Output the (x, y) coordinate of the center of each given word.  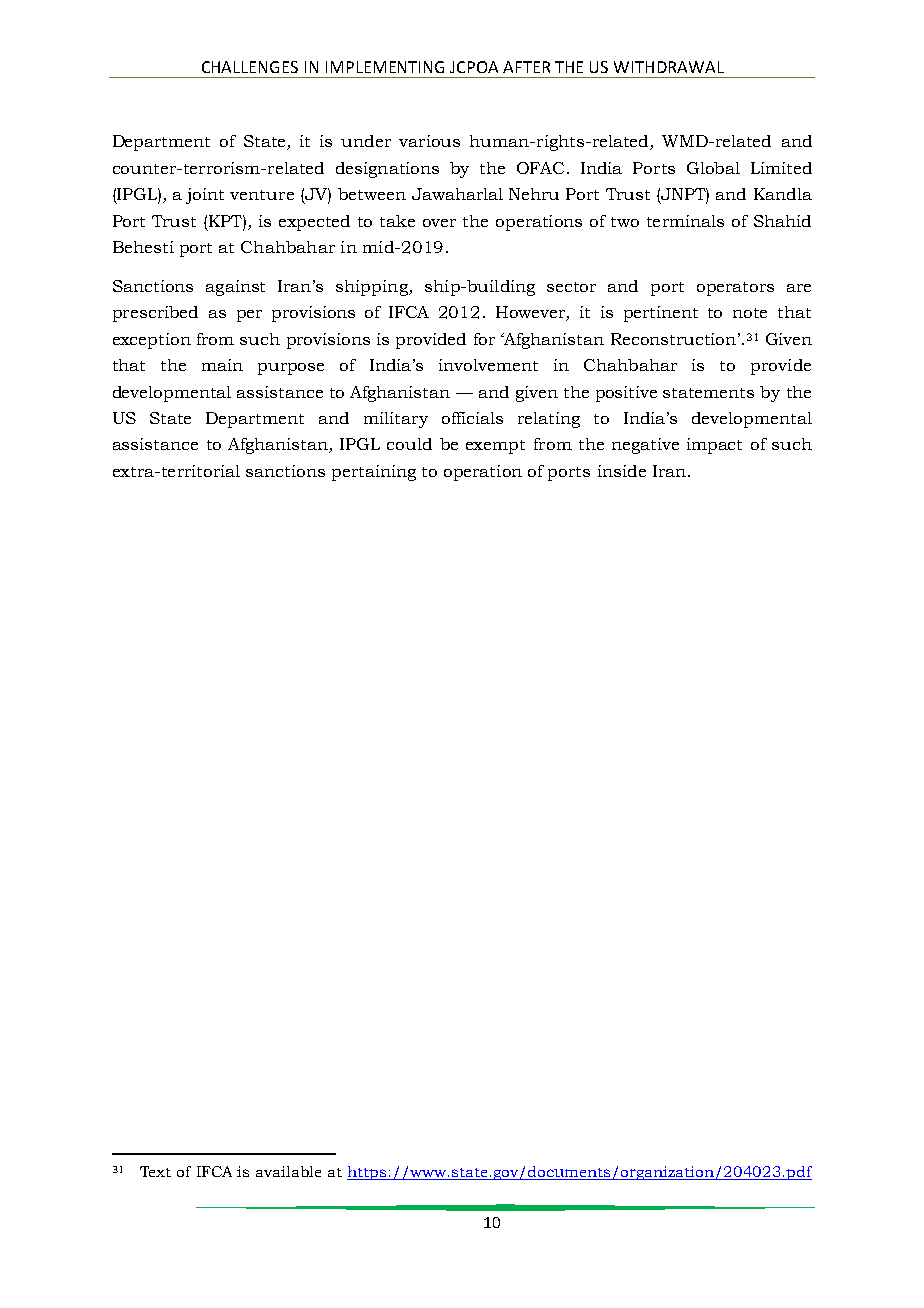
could (409, 444)
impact (714, 446)
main (222, 365)
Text (155, 1171)
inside (622, 471)
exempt (495, 447)
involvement (488, 365)
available (288, 1171)
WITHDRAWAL (669, 67)
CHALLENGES (250, 67)
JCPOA (474, 67)
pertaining (374, 473)
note (750, 313)
